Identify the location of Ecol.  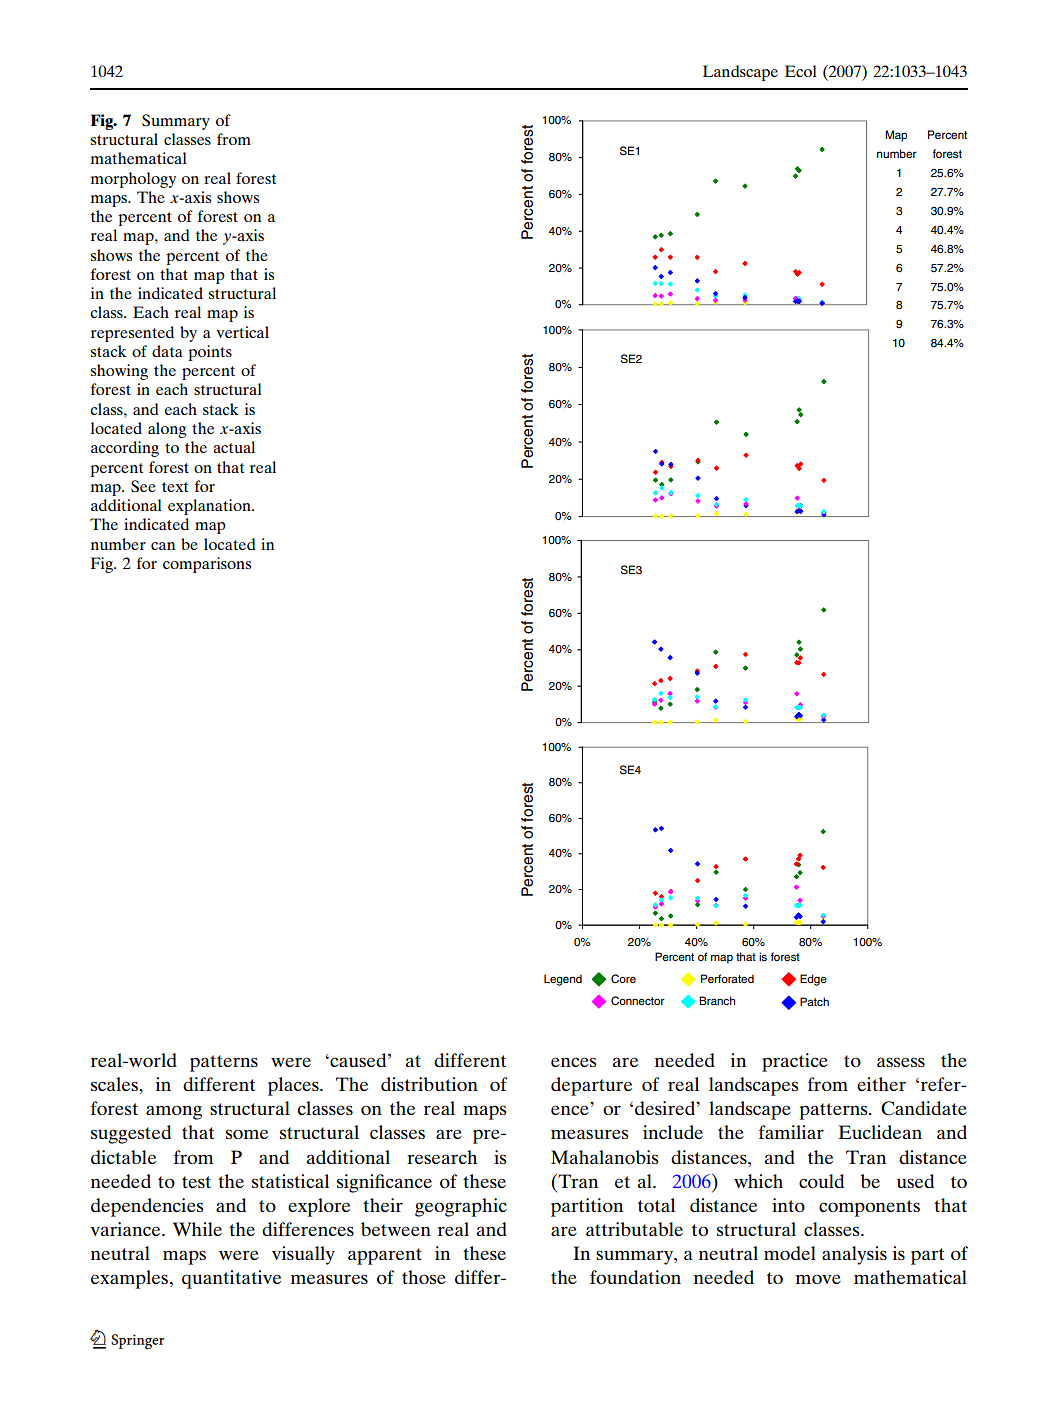
(801, 71).
